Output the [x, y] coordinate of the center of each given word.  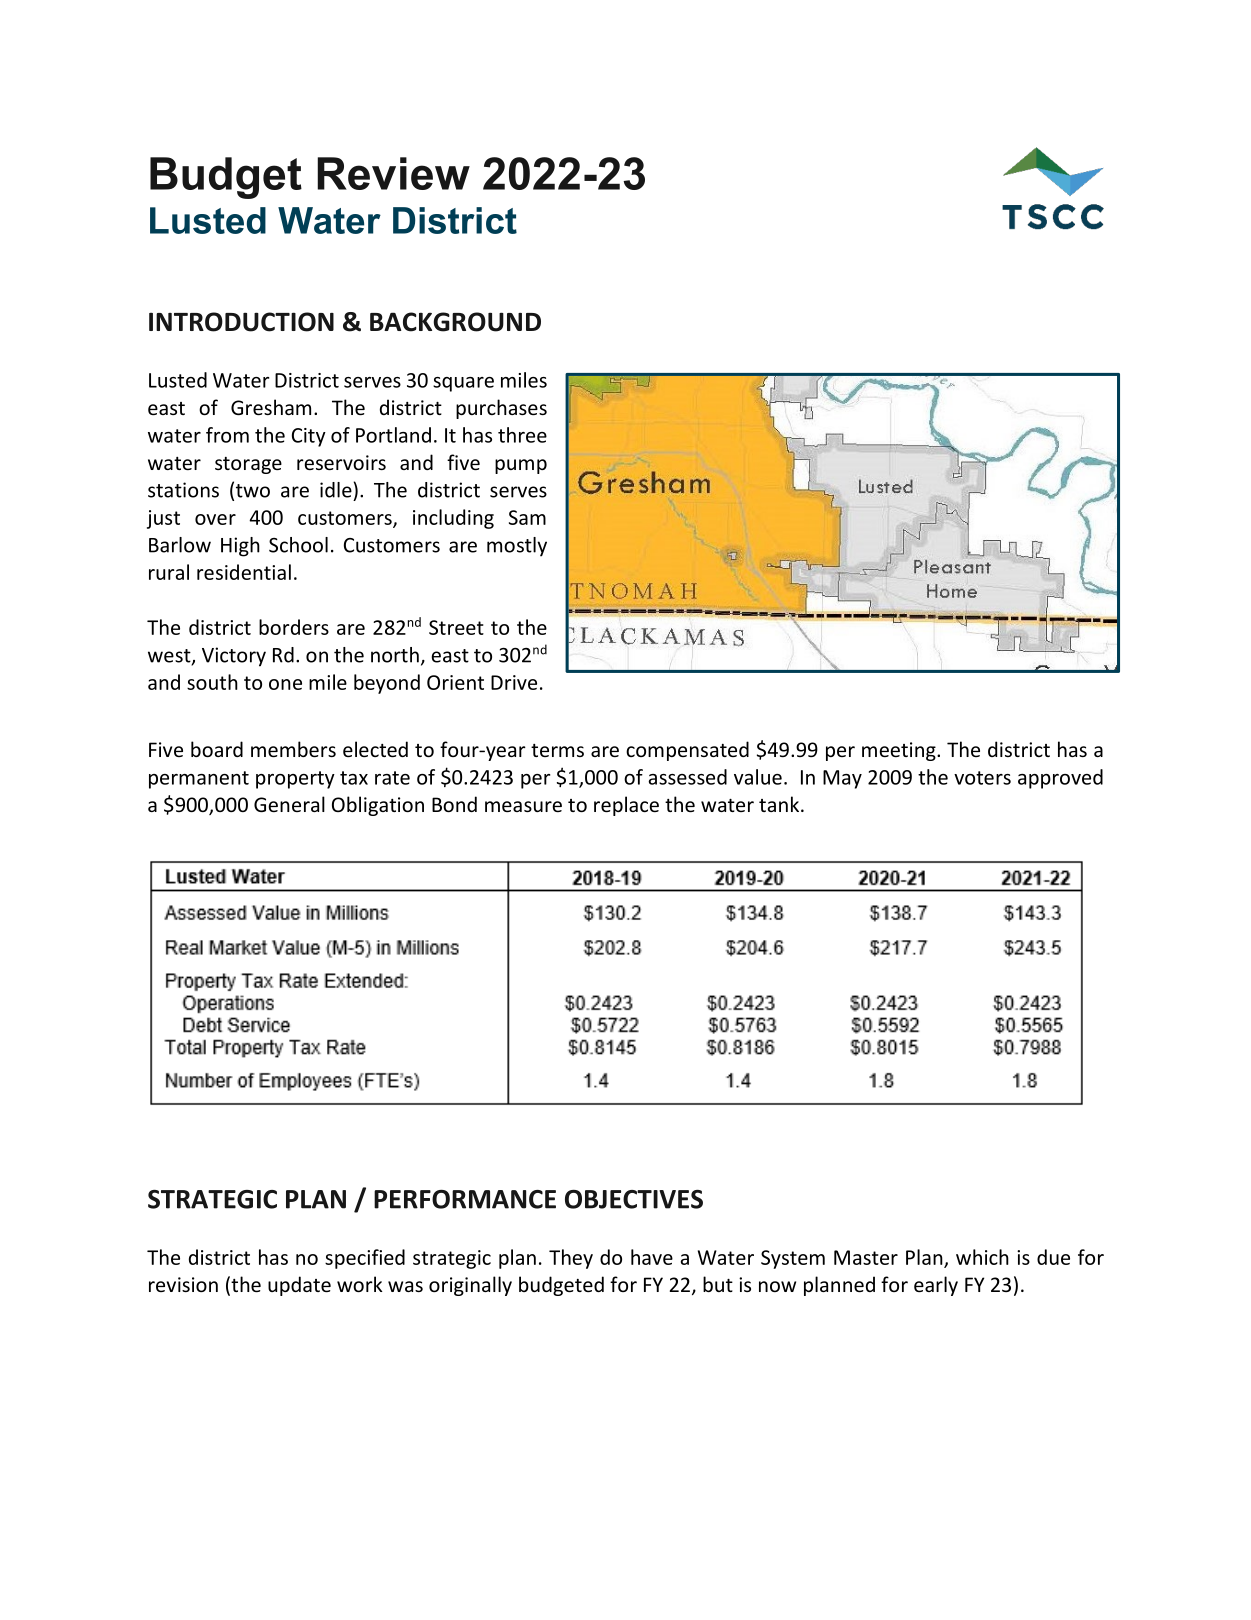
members [293, 749]
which [982, 1257]
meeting [900, 751]
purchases [501, 409]
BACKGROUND [455, 322]
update [299, 1286]
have [652, 1257]
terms [557, 750]
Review [393, 173]
